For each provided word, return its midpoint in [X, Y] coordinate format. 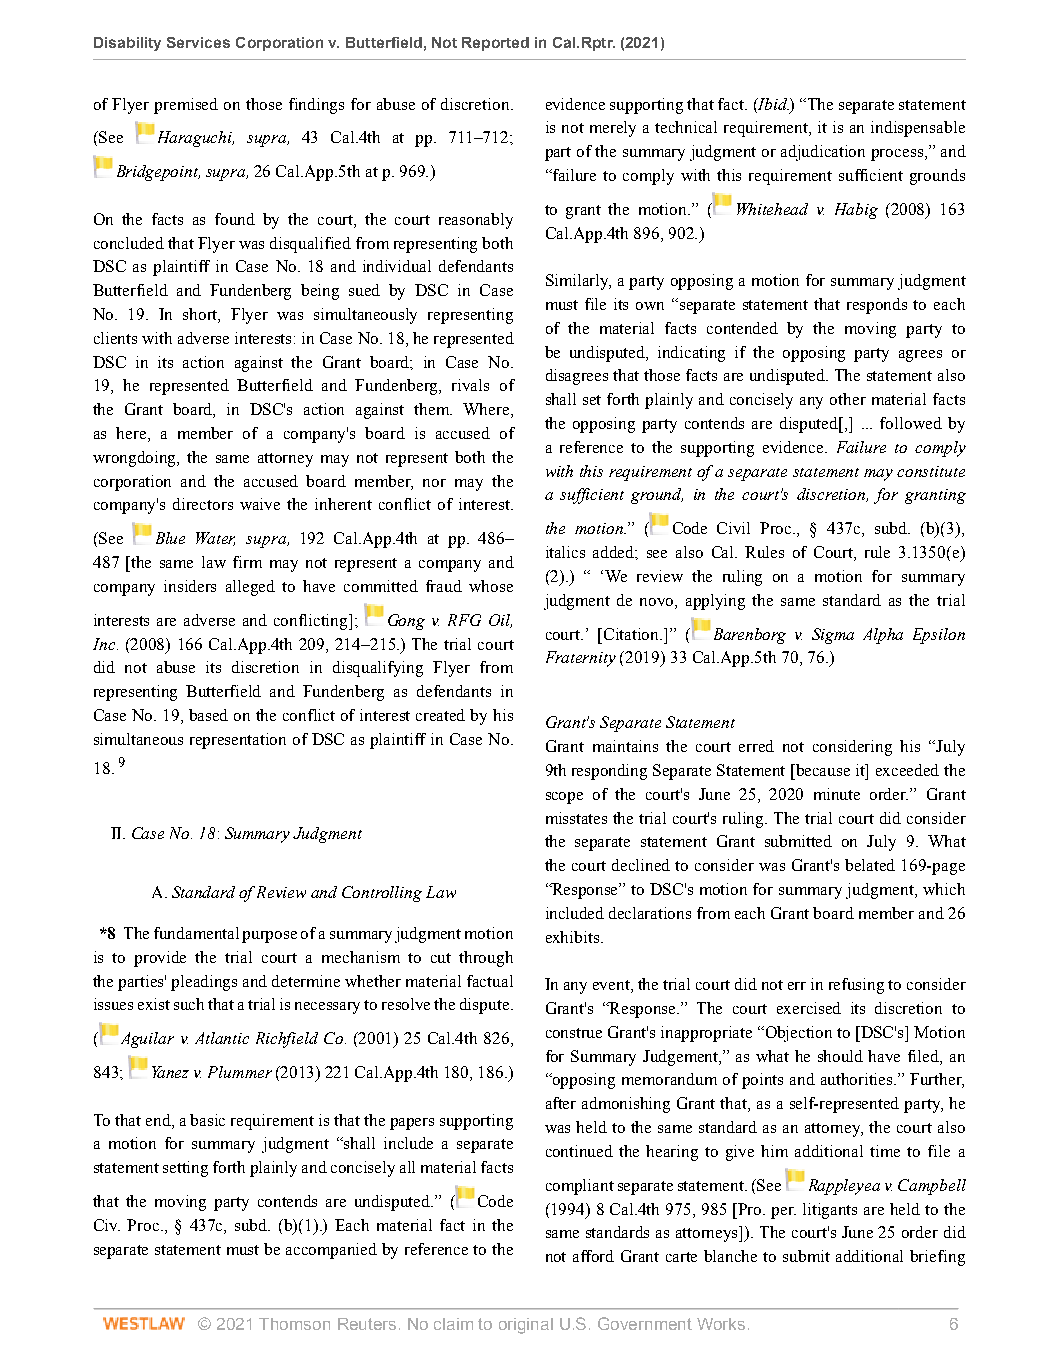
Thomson [294, 1324]
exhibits [574, 937]
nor [434, 483]
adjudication [823, 153]
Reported [495, 44]
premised [186, 106]
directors [203, 504]
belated [870, 865]
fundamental [196, 933]
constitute [931, 471]
